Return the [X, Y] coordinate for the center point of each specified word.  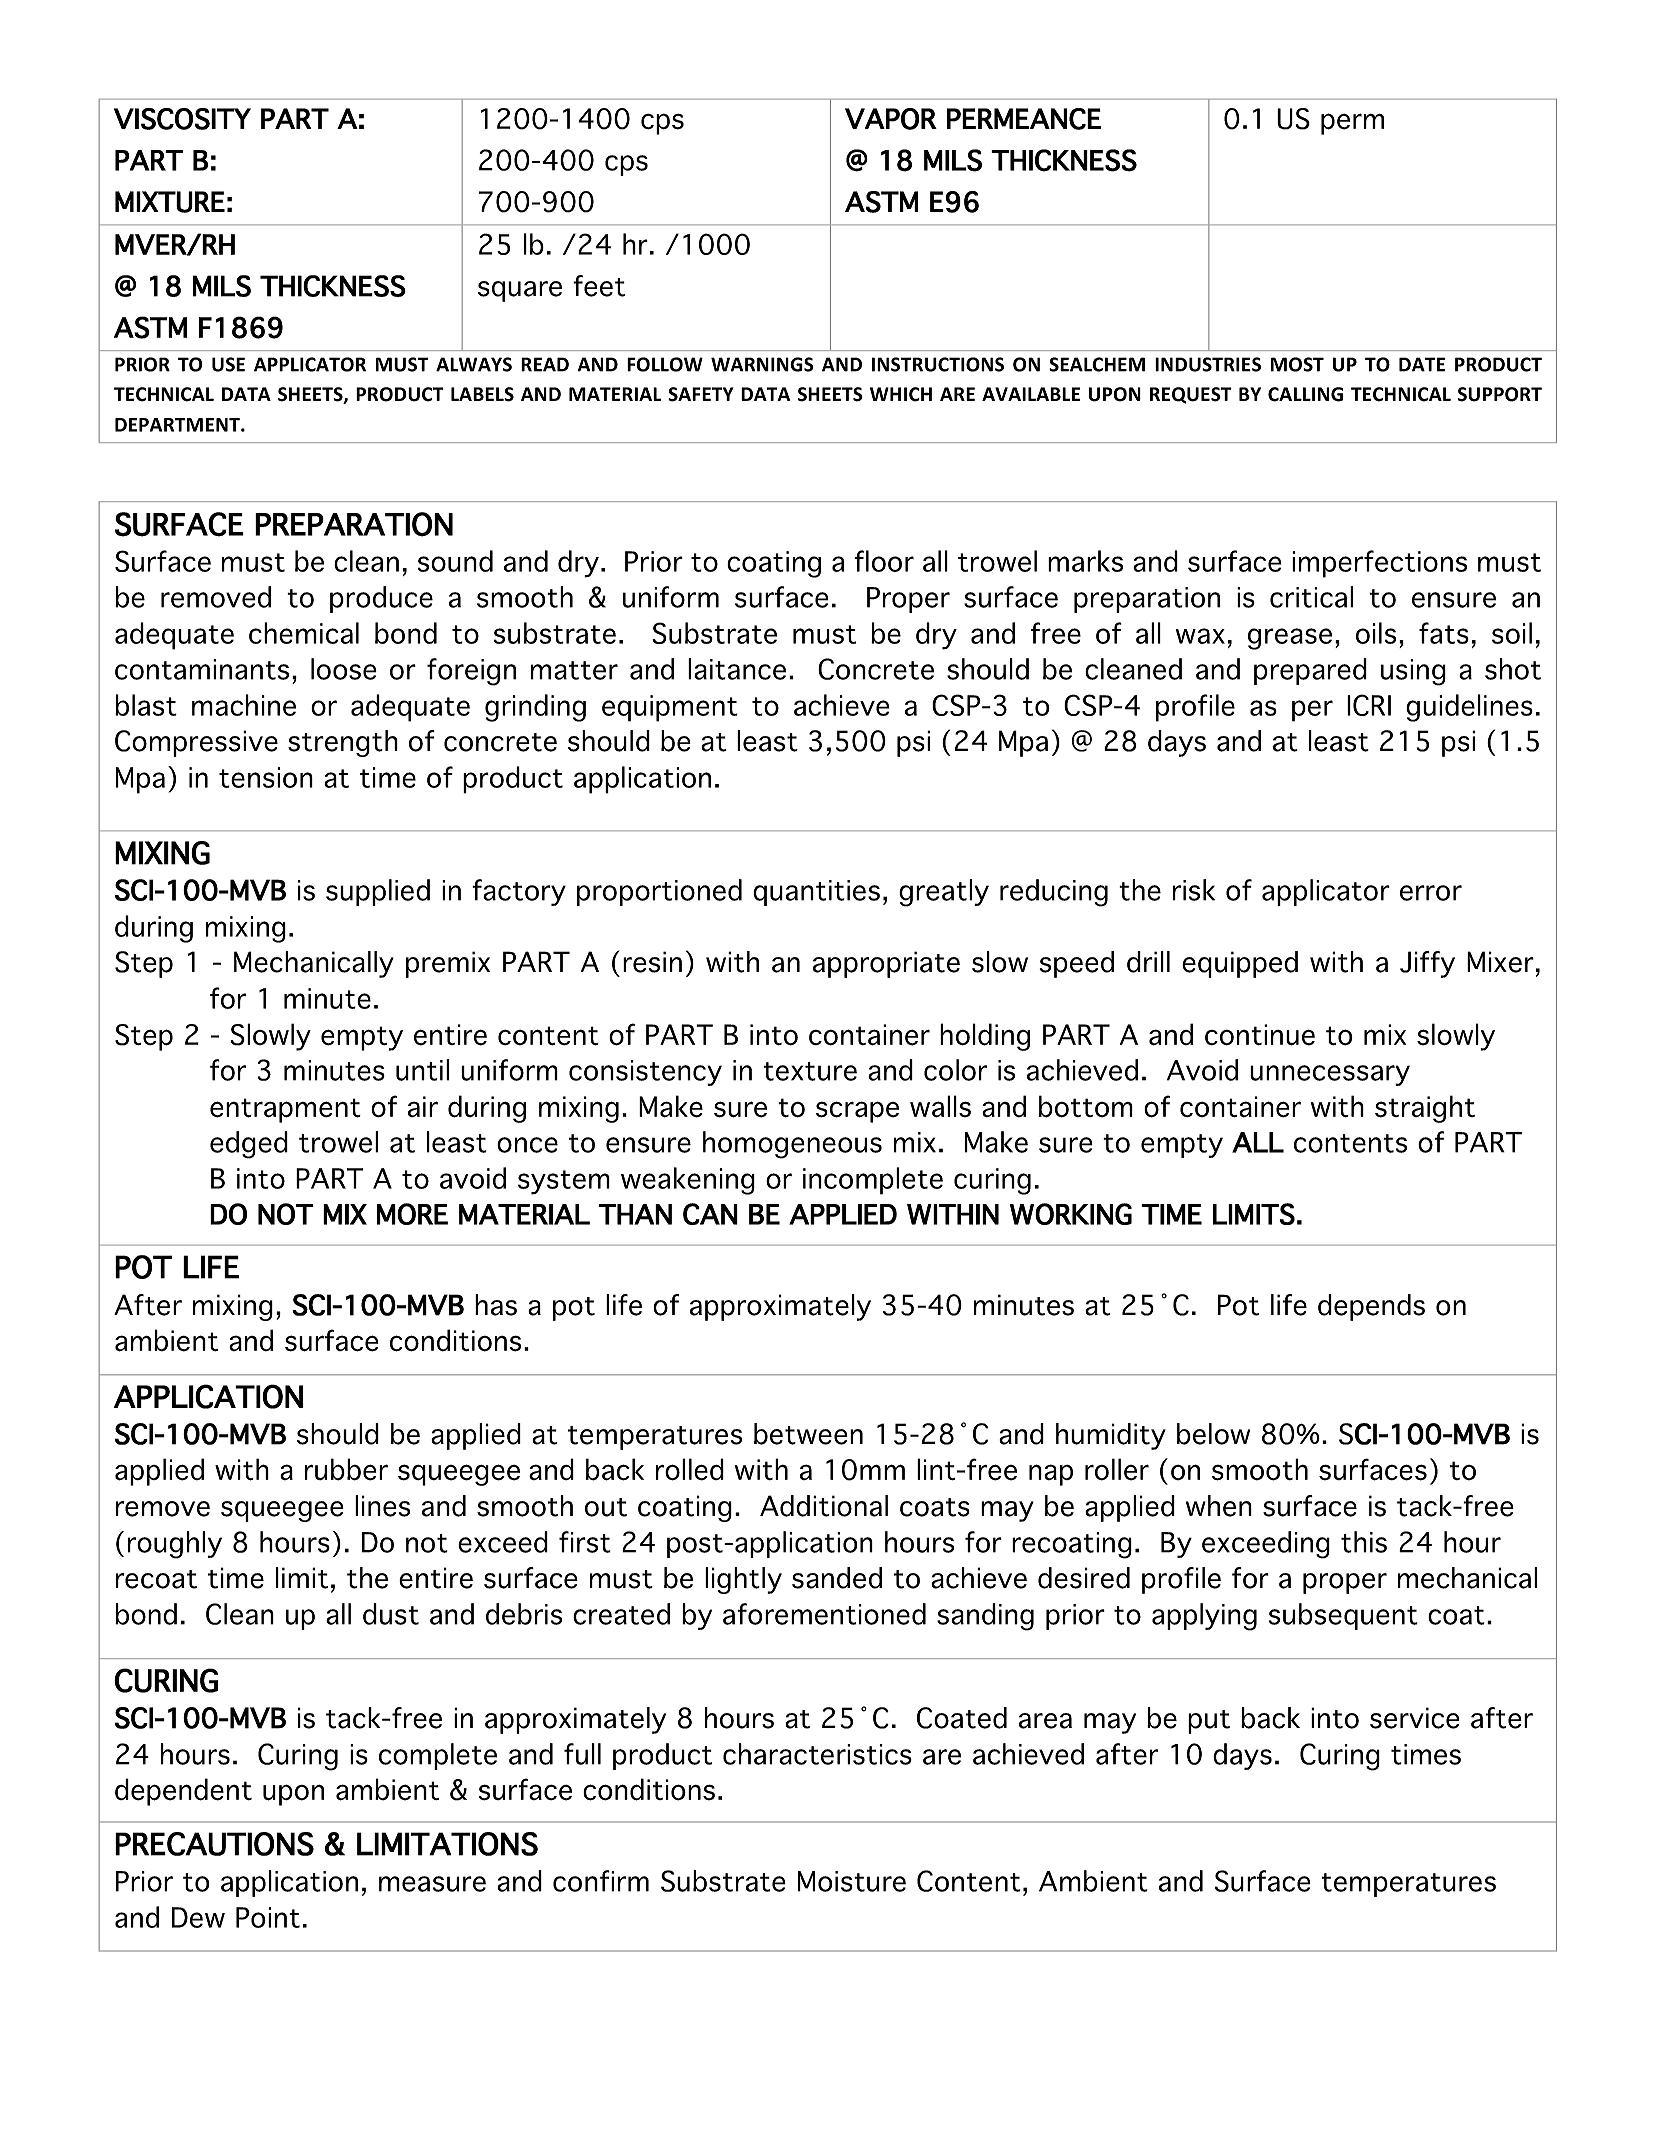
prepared [1310, 671]
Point [268, 1917]
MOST [1297, 364]
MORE [412, 1214]
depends [1371, 1307]
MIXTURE [170, 202]
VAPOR [891, 119]
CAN [710, 1214]
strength [343, 743]
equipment [670, 708]
